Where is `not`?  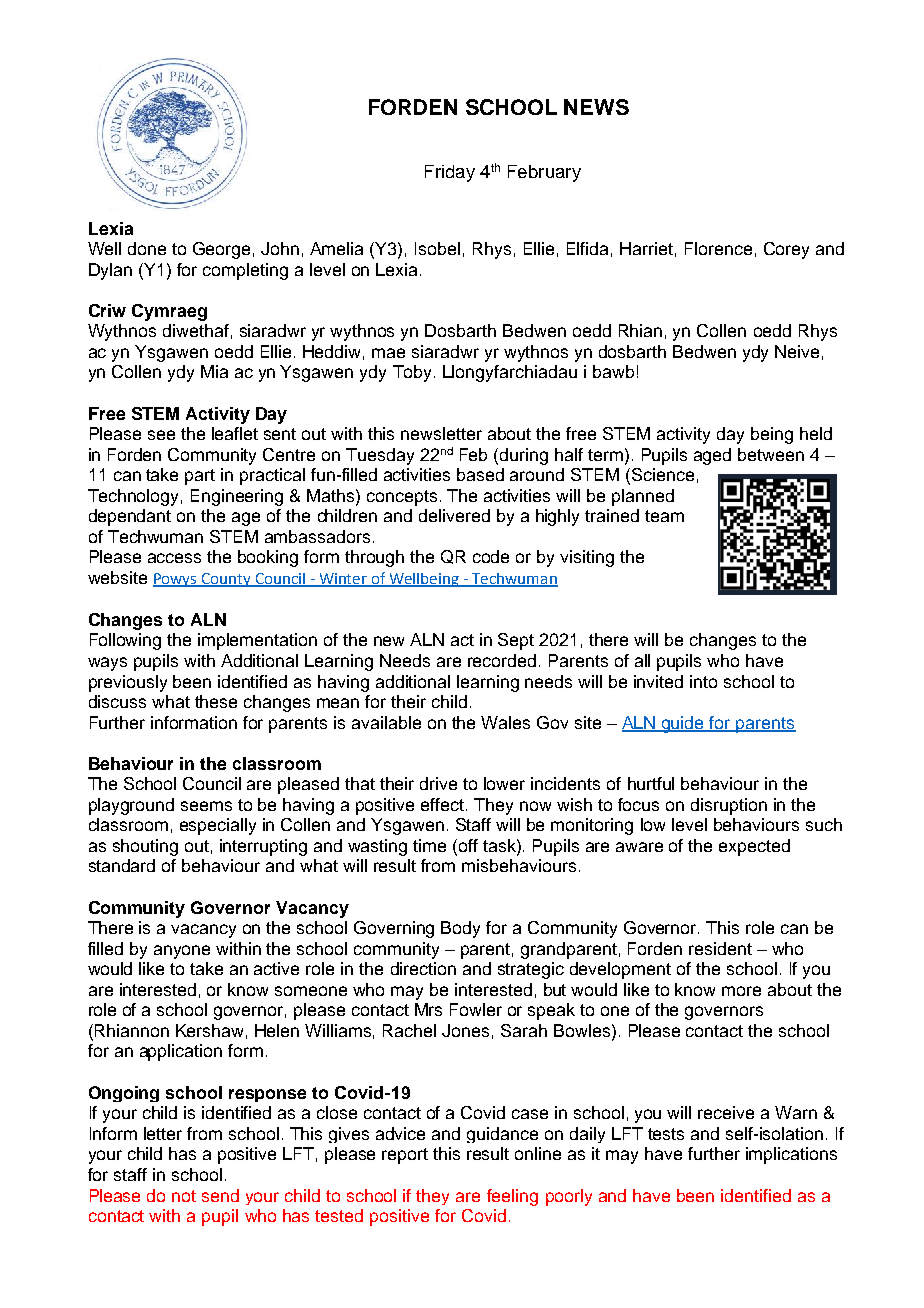 not is located at coordinates (184, 1196).
